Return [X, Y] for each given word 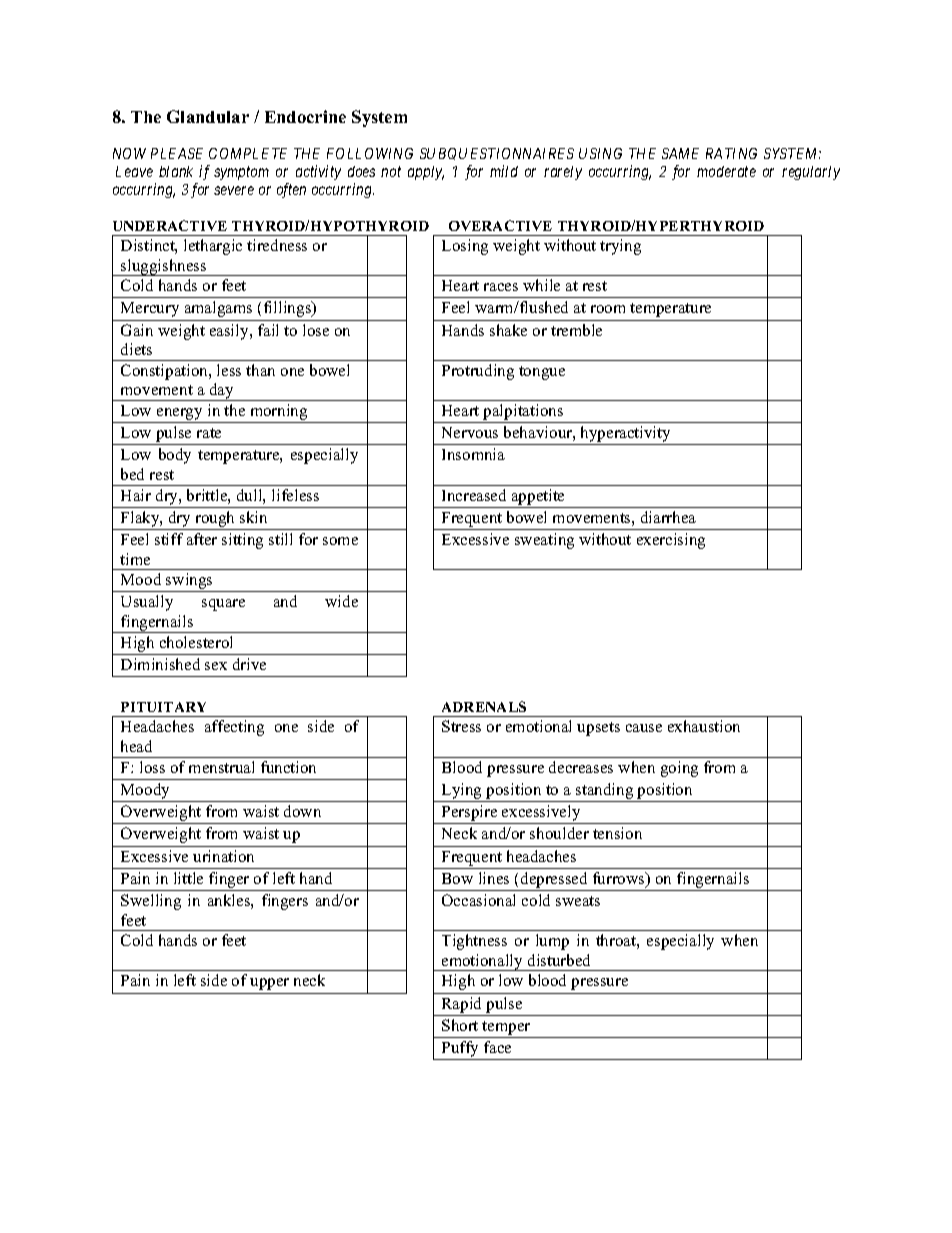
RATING [731, 153]
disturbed [559, 960]
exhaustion [704, 726]
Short [460, 1025]
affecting [234, 728]
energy [180, 415]
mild [504, 171]
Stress [461, 726]
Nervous [470, 432]
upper [269, 984]
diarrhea [668, 517]
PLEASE [177, 153]
